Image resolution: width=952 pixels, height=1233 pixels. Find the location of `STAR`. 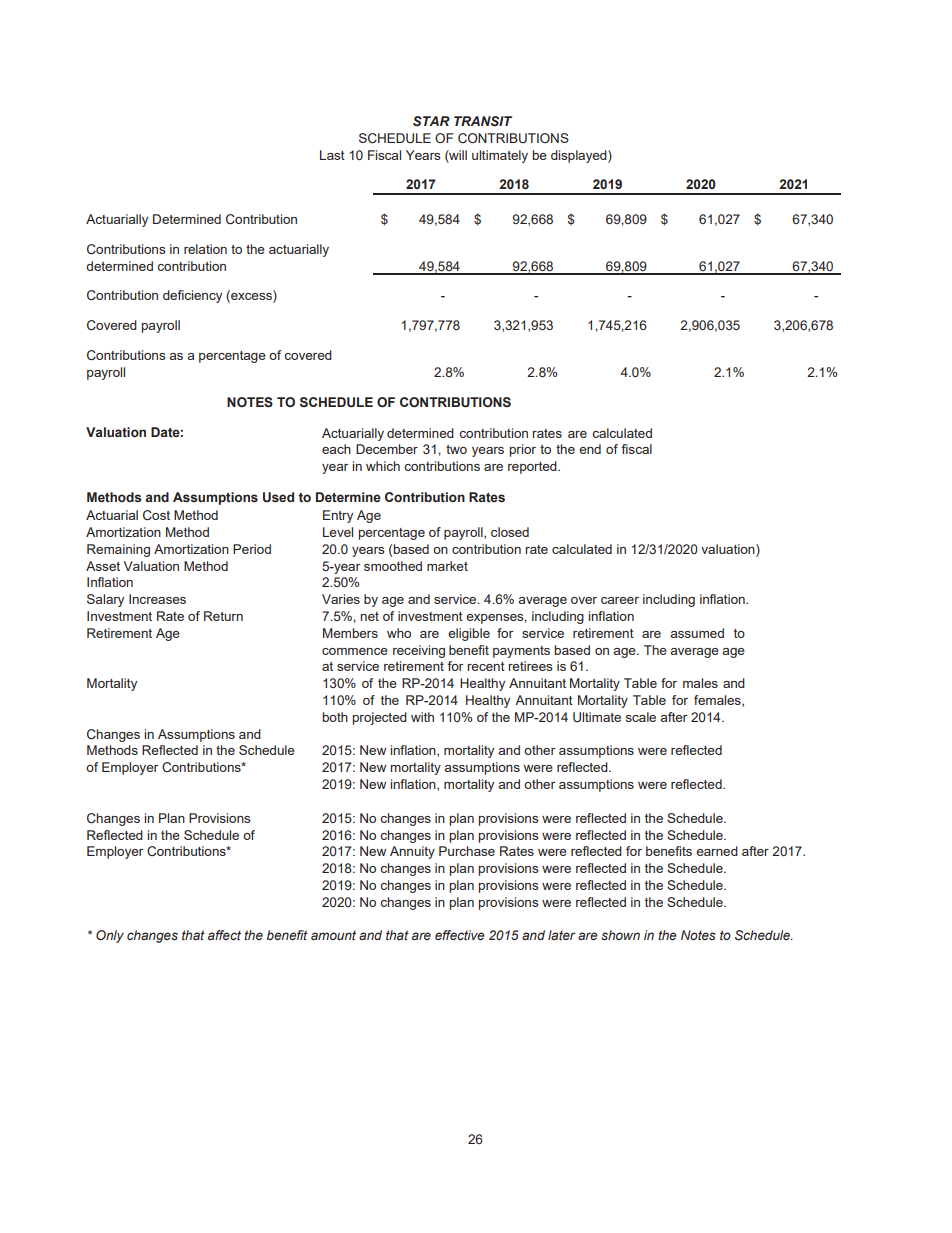

STAR is located at coordinates (431, 121).
